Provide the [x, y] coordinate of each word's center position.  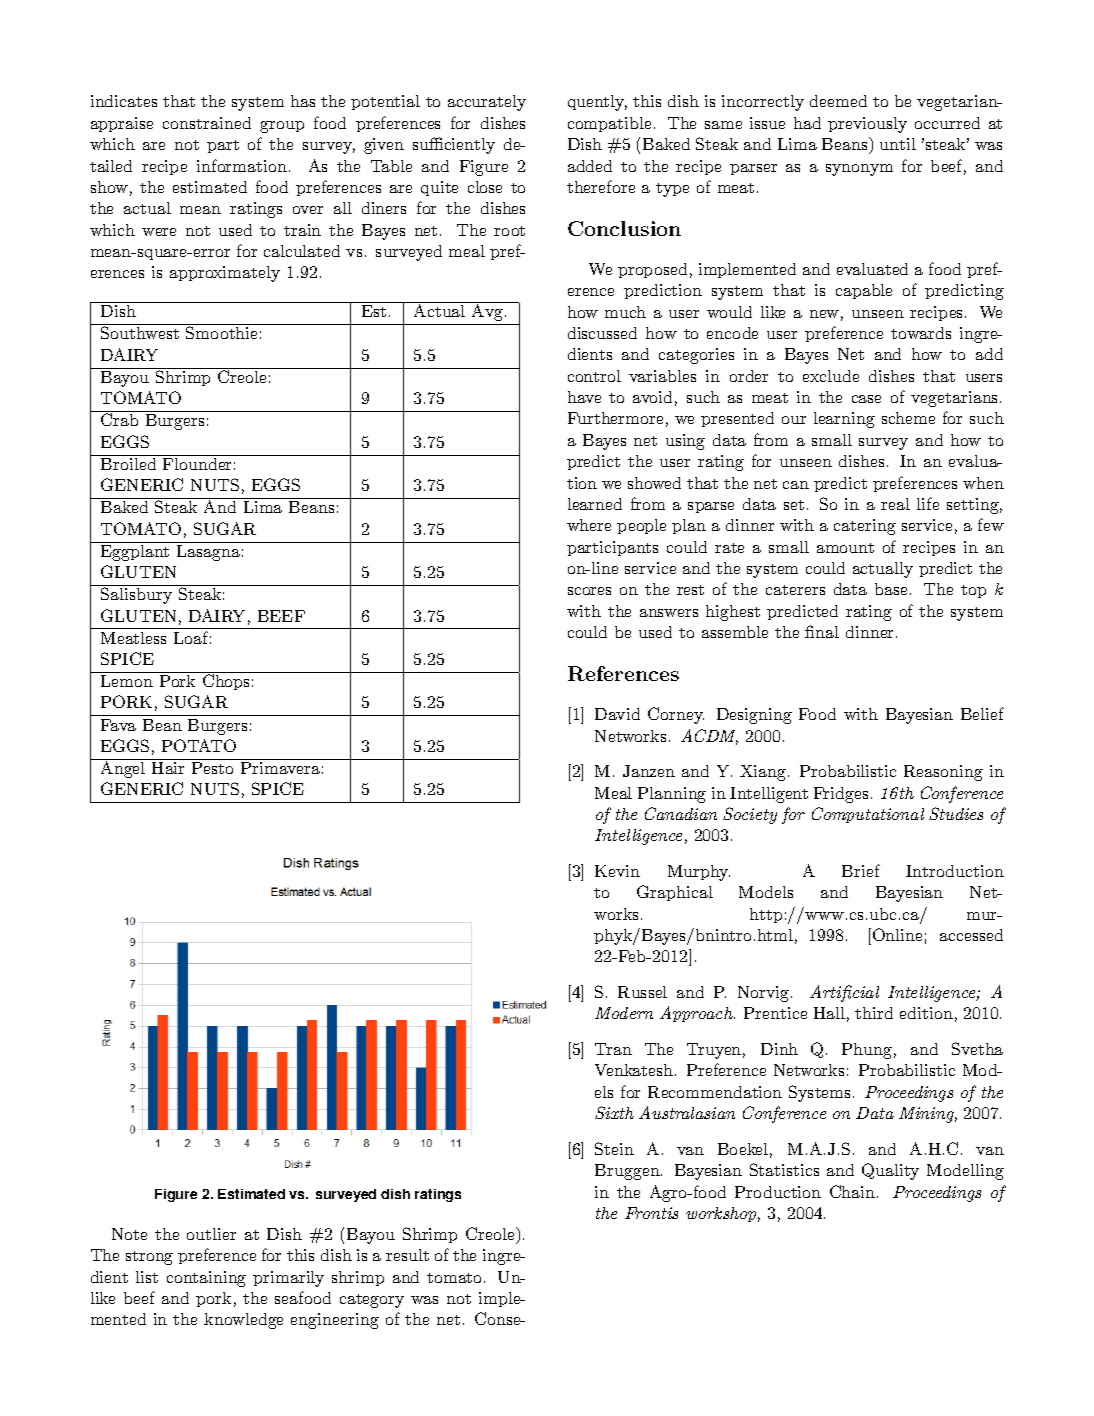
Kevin [617, 871]
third [874, 1013]
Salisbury [136, 595]
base [891, 589]
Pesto [212, 768]
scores [589, 591]
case [866, 399]
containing [206, 1279]
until [898, 144]
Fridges [841, 795]
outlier [211, 1234]
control [594, 376]
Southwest [140, 332]
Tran [613, 1049]
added [590, 166]
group [282, 127]
